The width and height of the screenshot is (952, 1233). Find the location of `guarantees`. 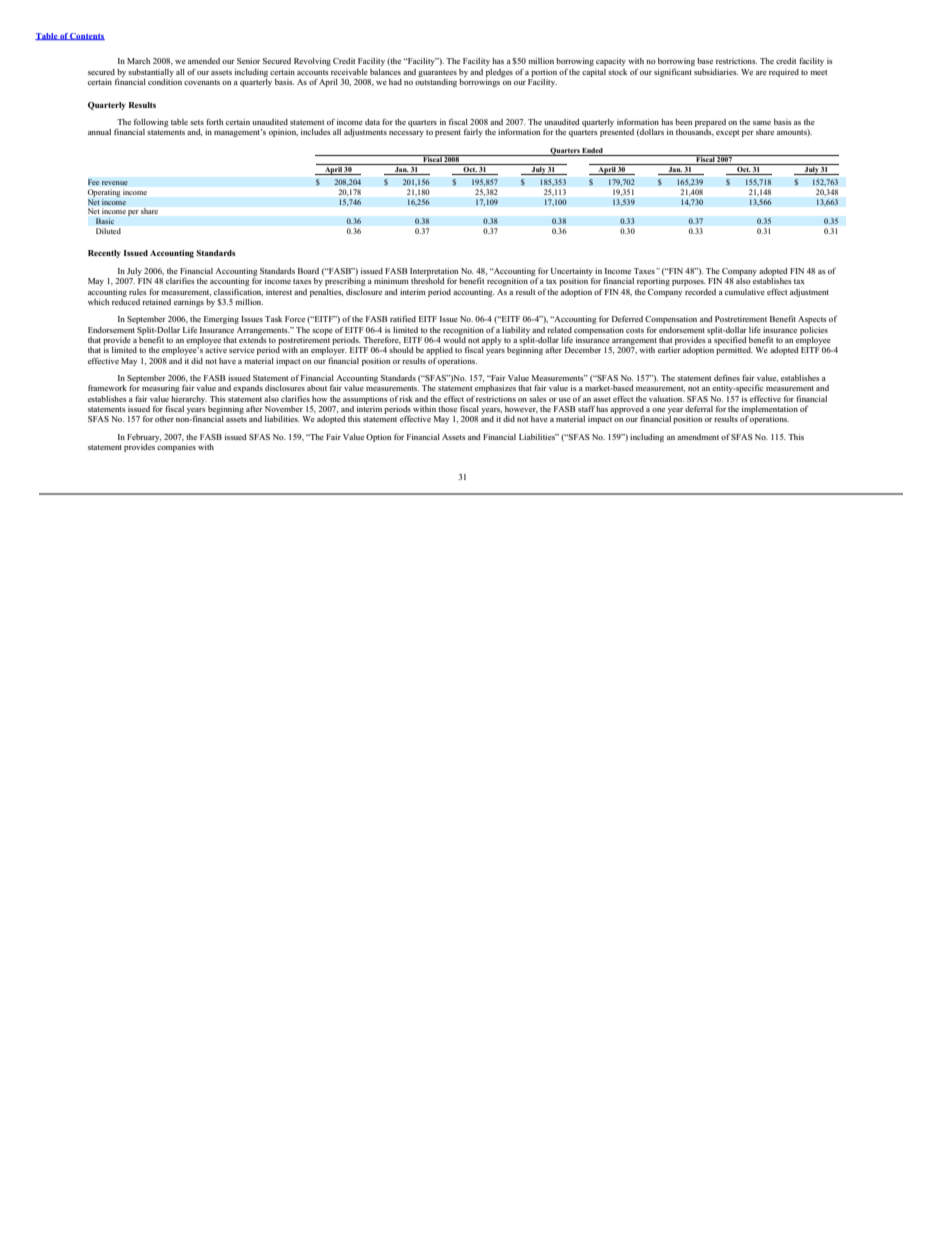

guarantees is located at coordinates (437, 73).
